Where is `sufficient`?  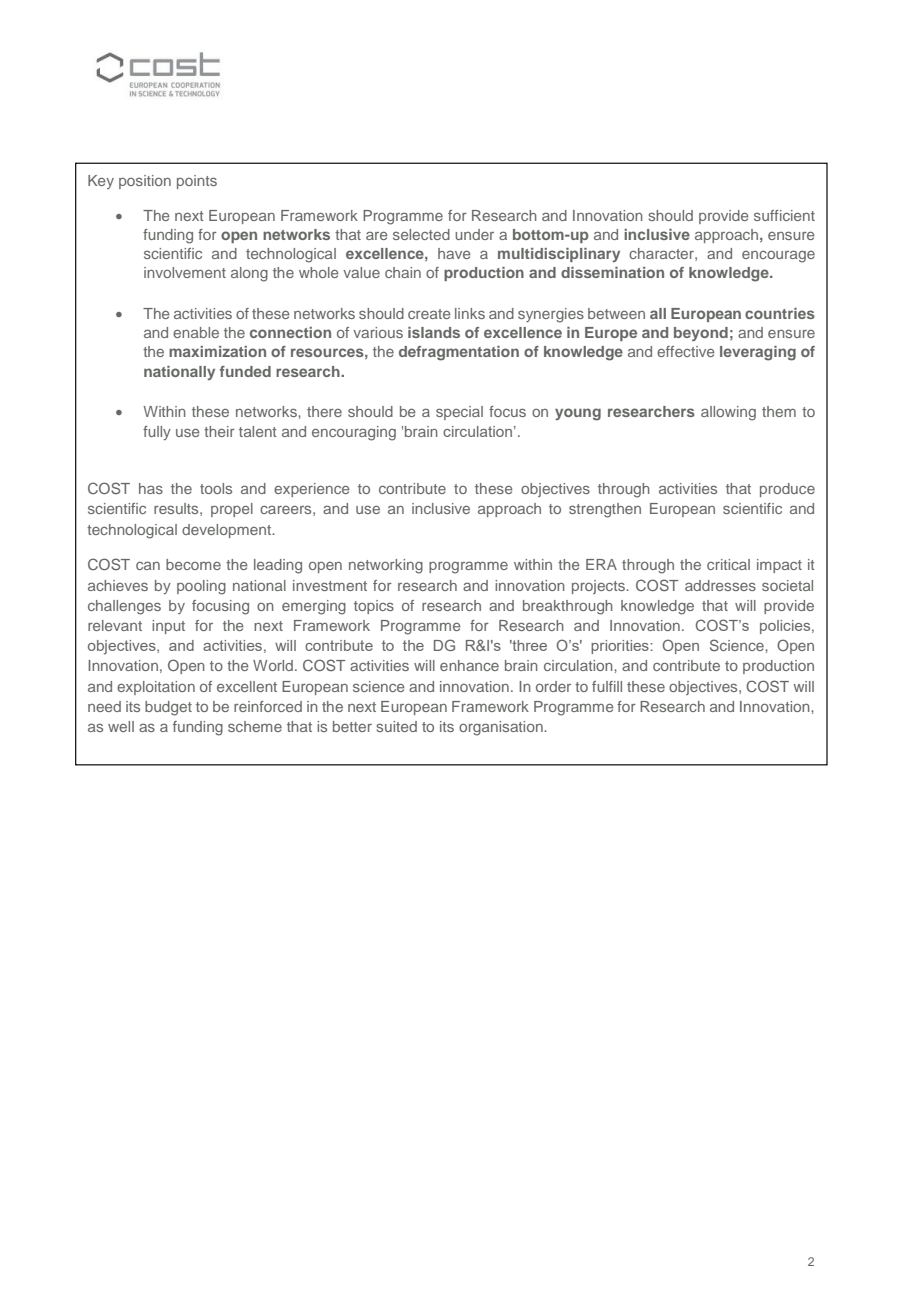 sufficient is located at coordinates (784, 215).
